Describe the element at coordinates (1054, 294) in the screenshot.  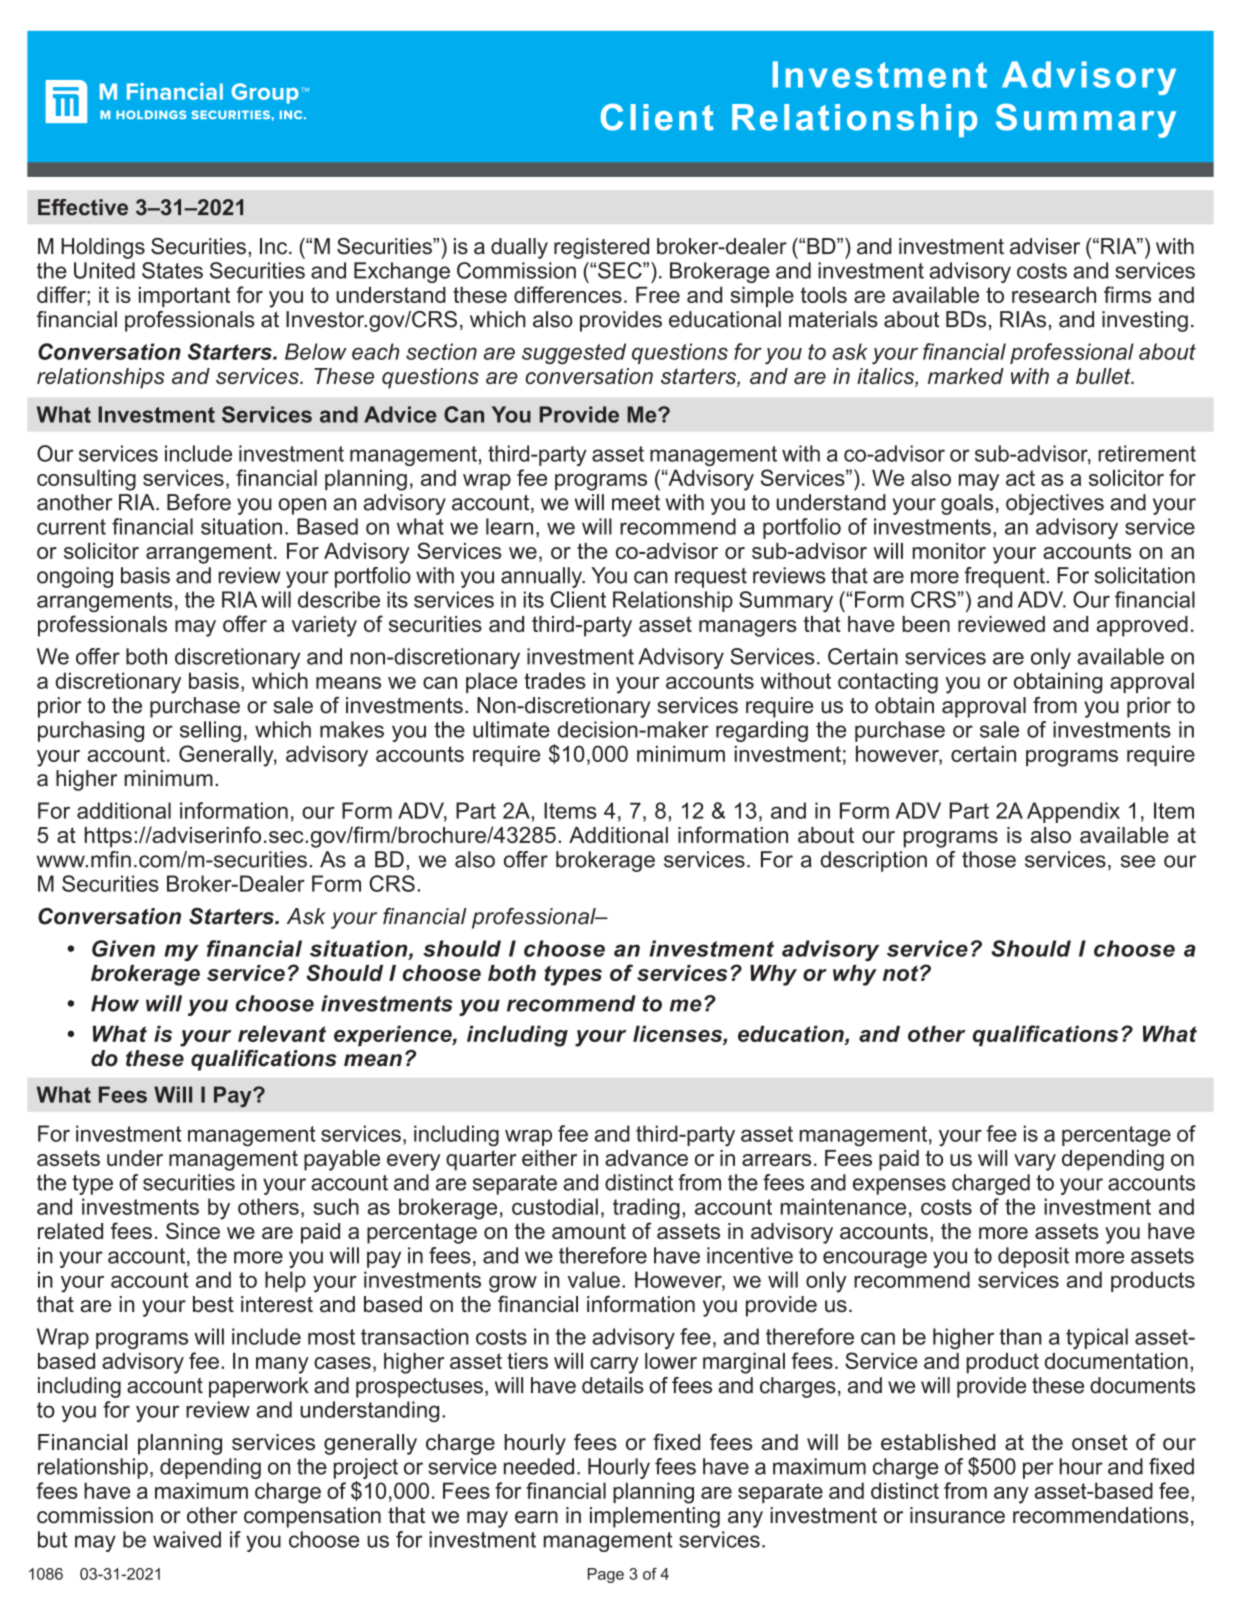
I see `research` at that location.
